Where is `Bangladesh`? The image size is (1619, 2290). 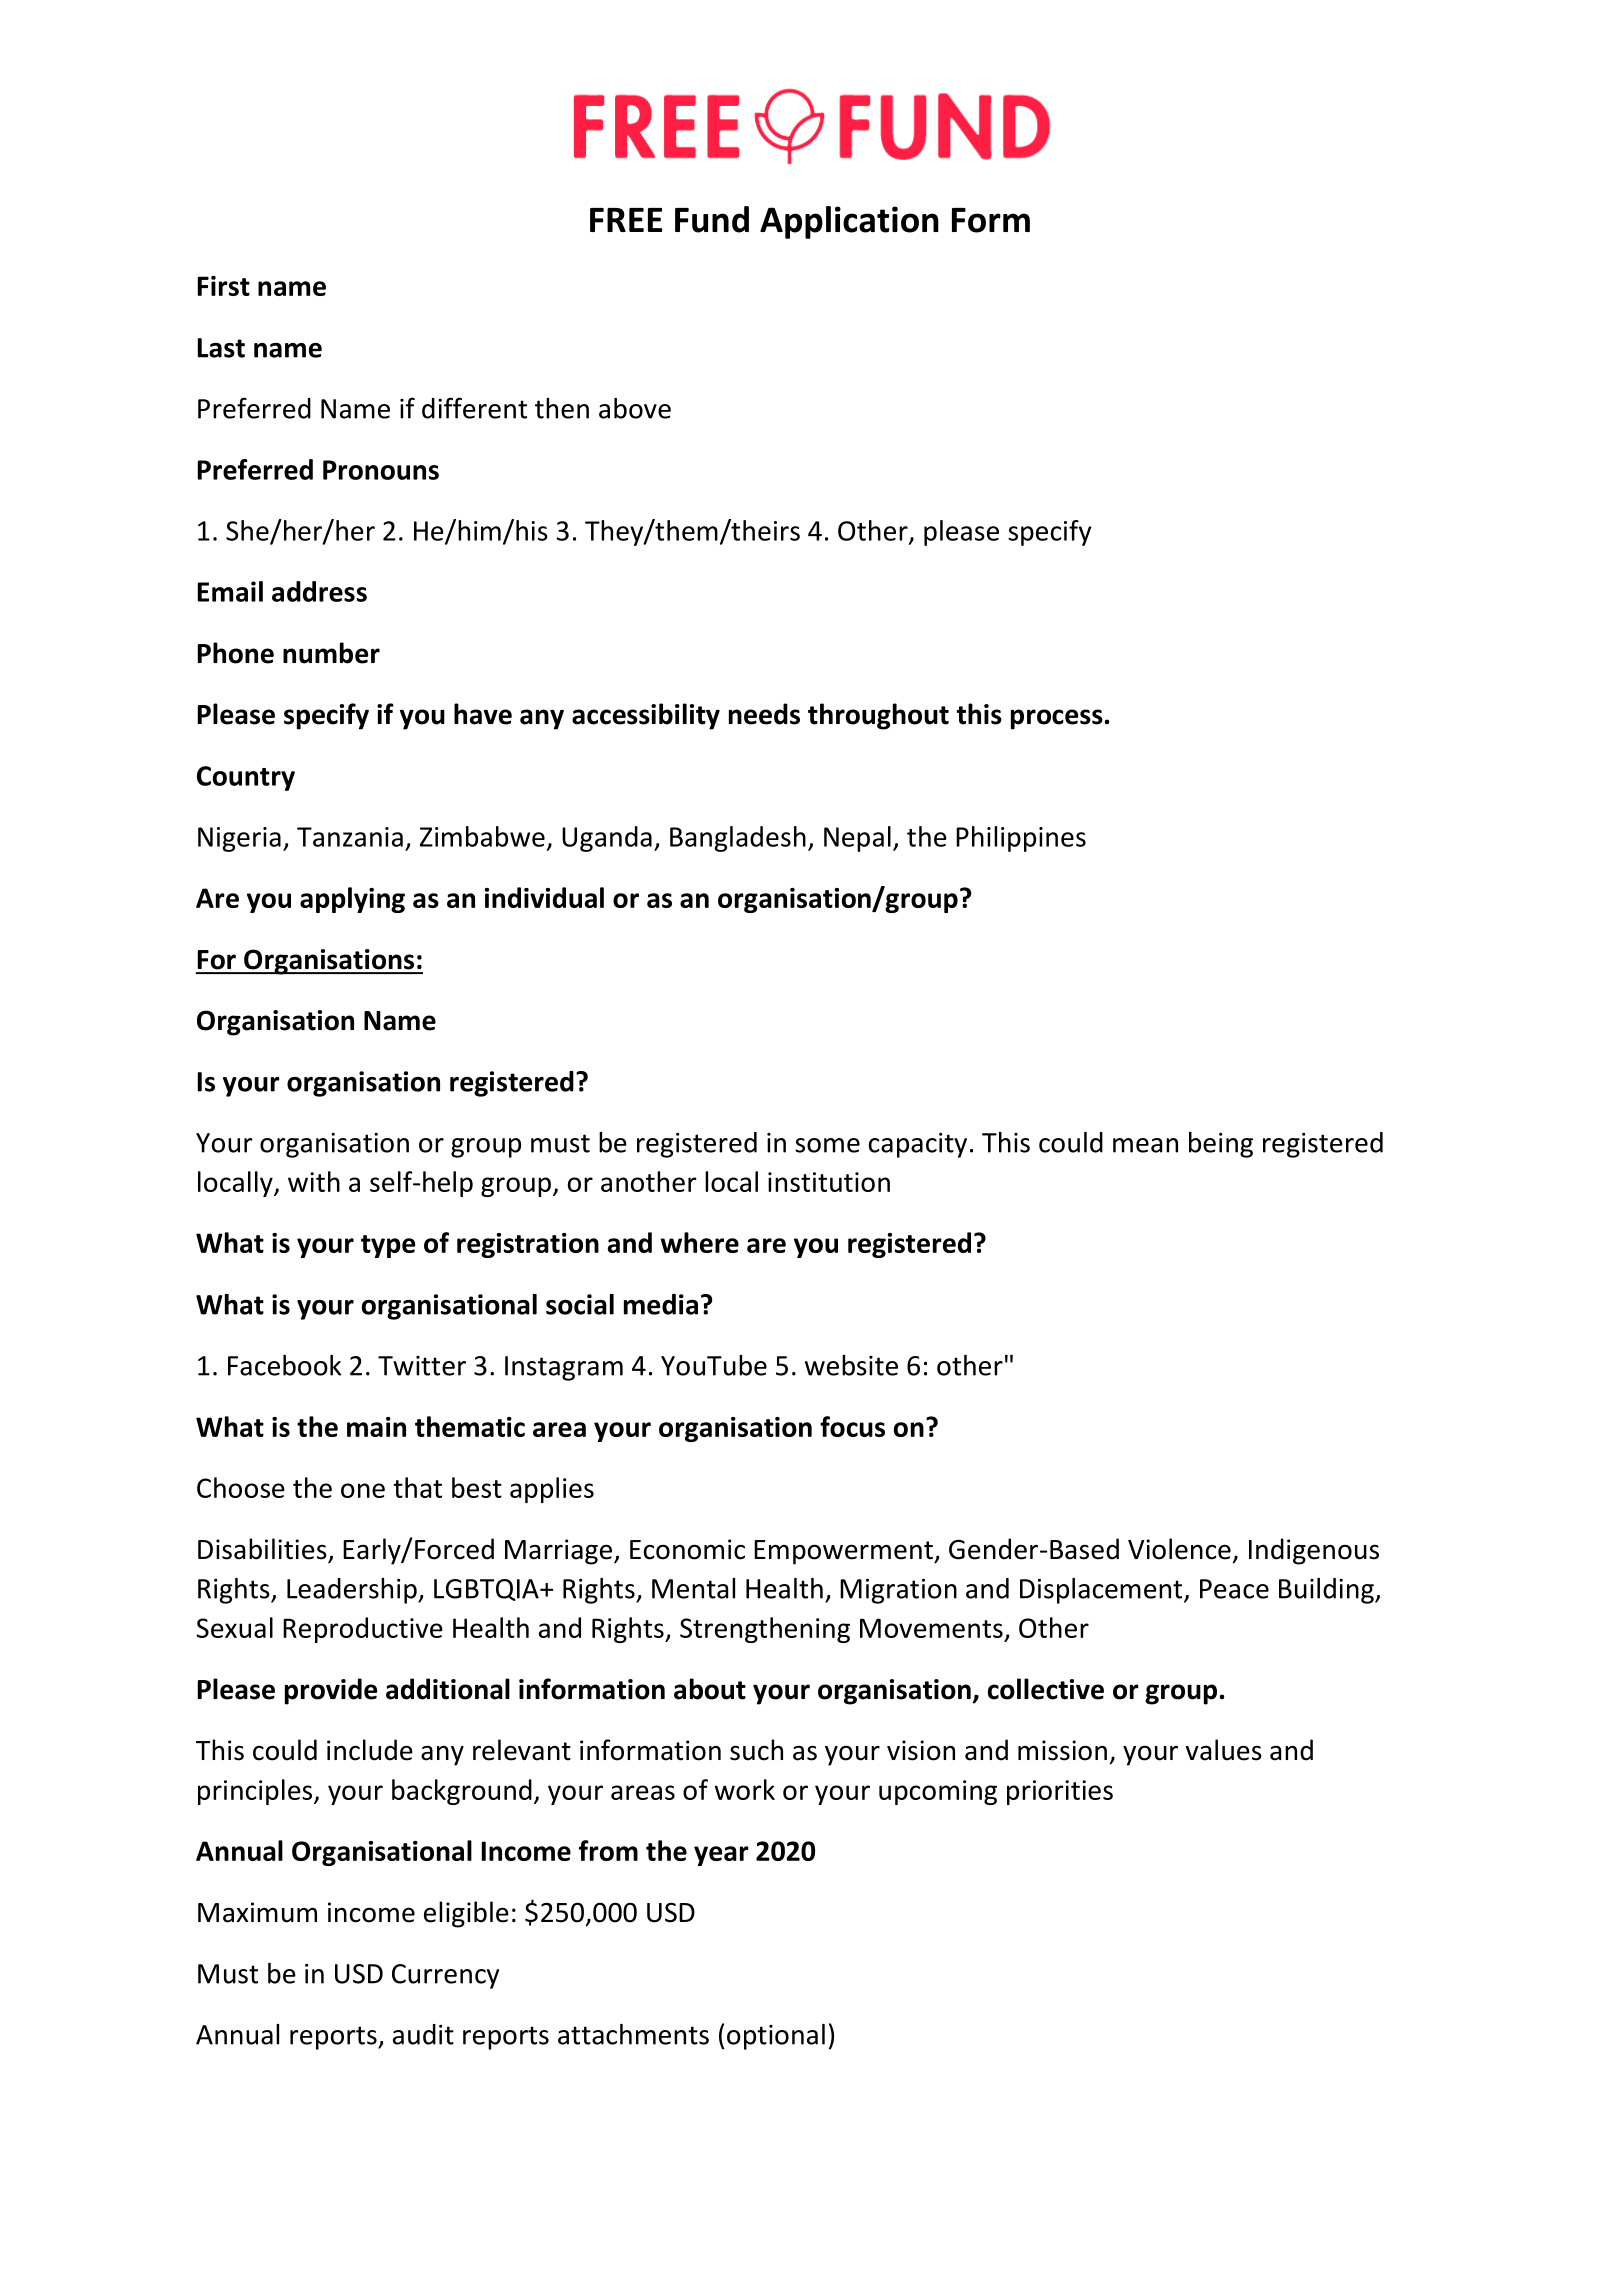
Bangladesh is located at coordinates (738, 839).
